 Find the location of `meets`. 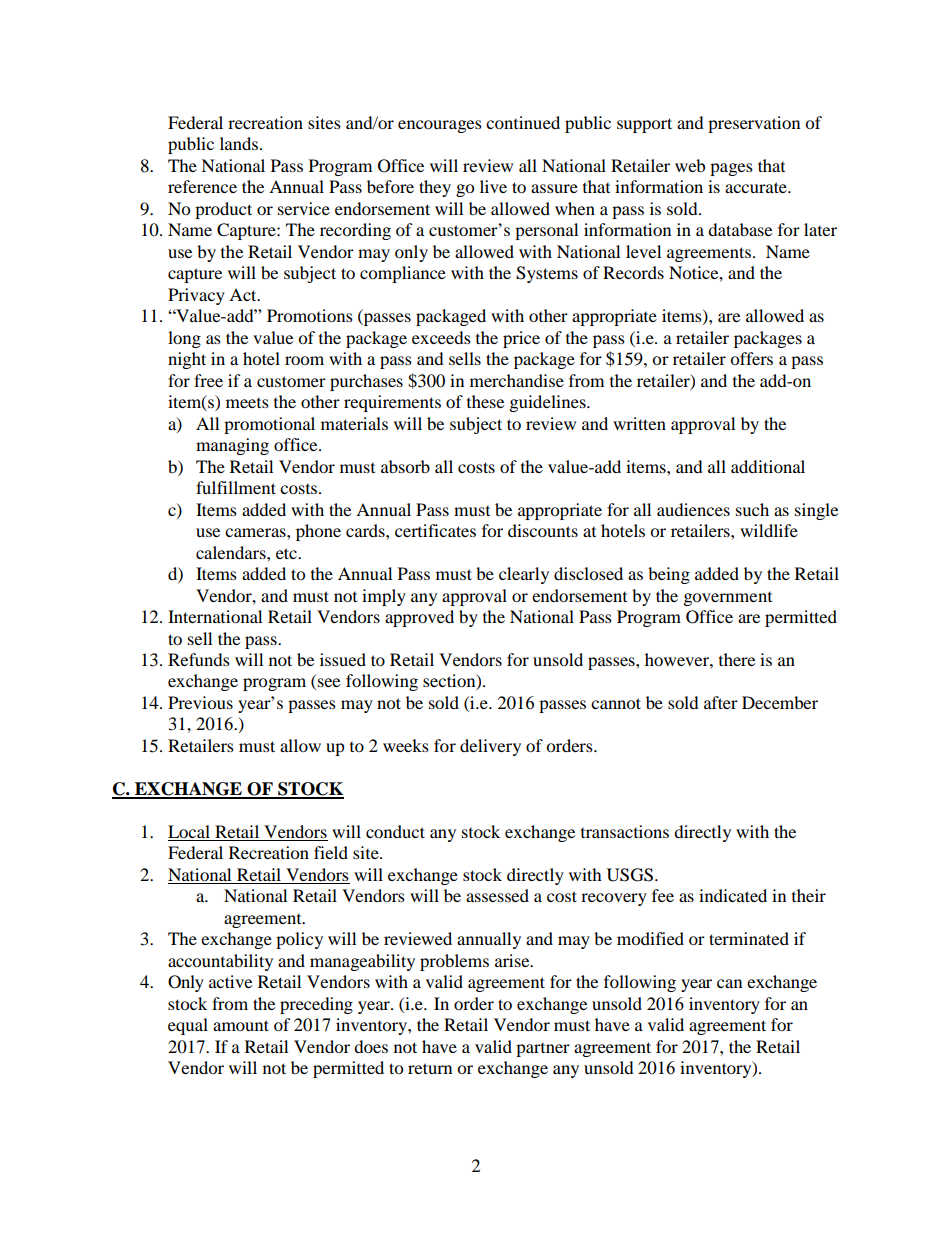

meets is located at coordinates (247, 403).
